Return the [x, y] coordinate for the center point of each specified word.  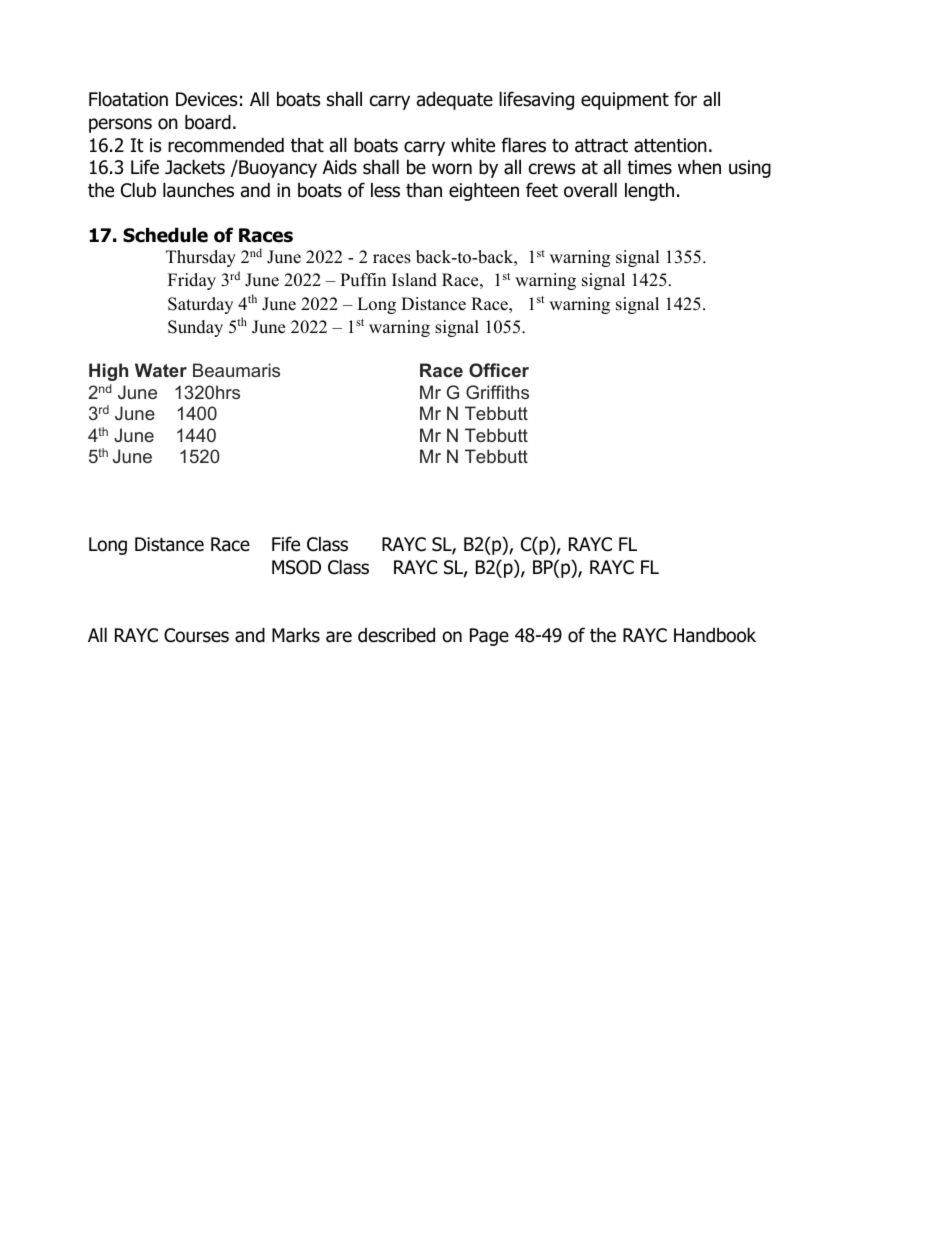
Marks [296, 635]
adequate [455, 100]
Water [161, 370]
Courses [196, 635]
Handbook [715, 635]
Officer [499, 370]
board [208, 122]
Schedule [165, 235]
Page [489, 637]
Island [414, 280]
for [685, 99]
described [396, 635]
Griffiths [497, 392]
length [649, 191]
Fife [286, 544]
